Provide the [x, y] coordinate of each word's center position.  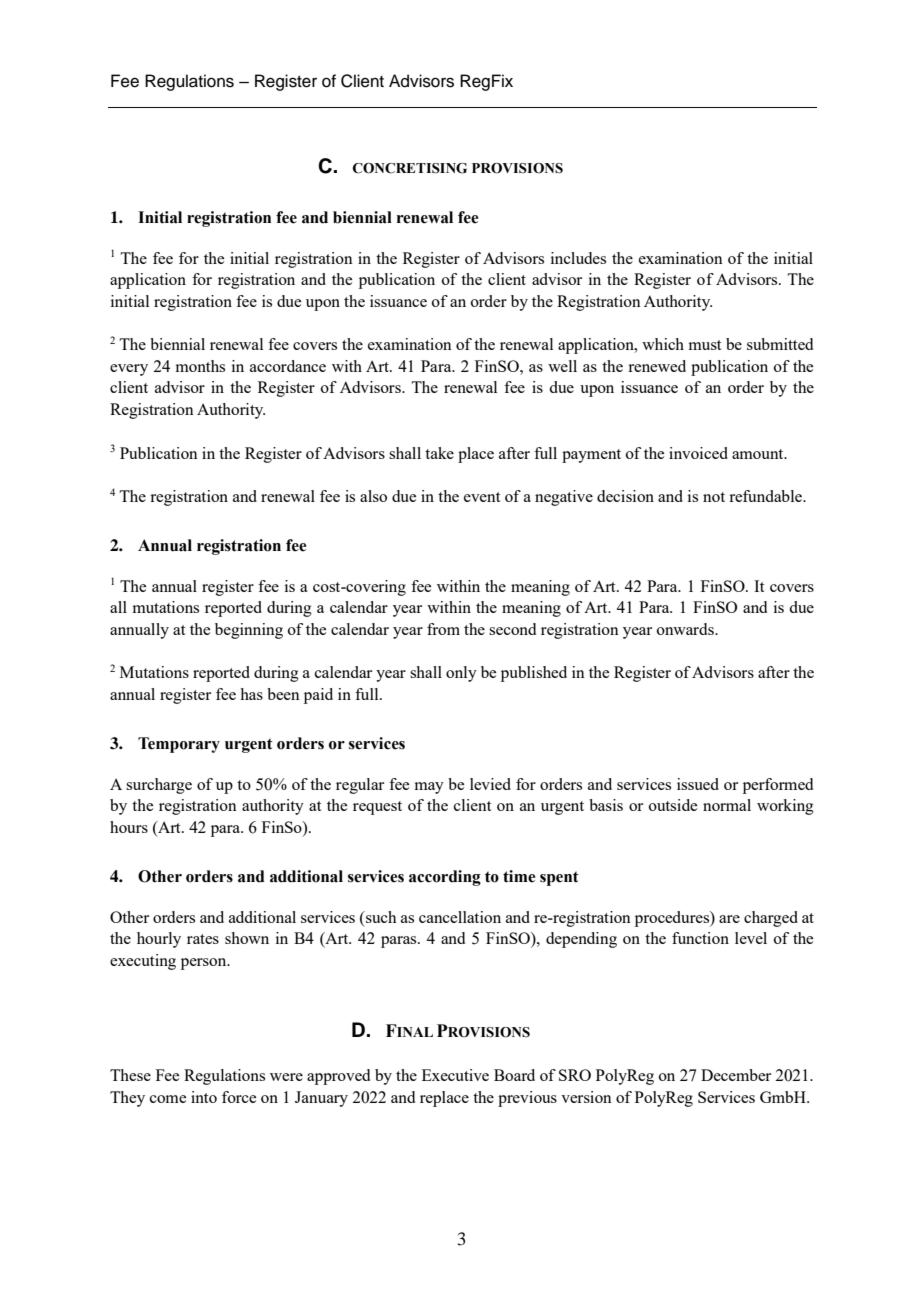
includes [578, 258]
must [705, 345]
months [200, 366]
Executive [455, 1075]
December [736, 1075]
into [204, 1097]
